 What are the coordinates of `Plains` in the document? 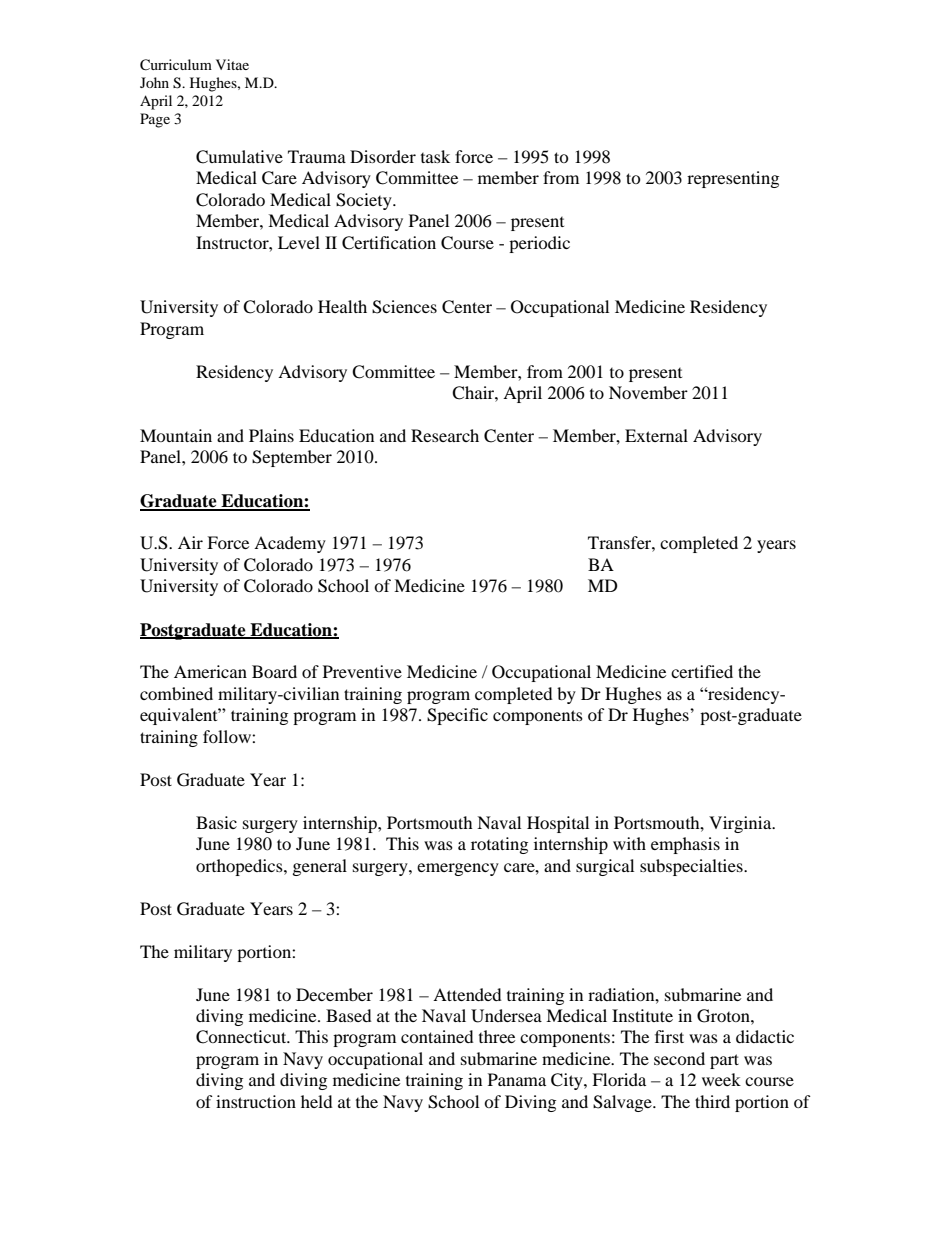 It's located at (271, 435).
